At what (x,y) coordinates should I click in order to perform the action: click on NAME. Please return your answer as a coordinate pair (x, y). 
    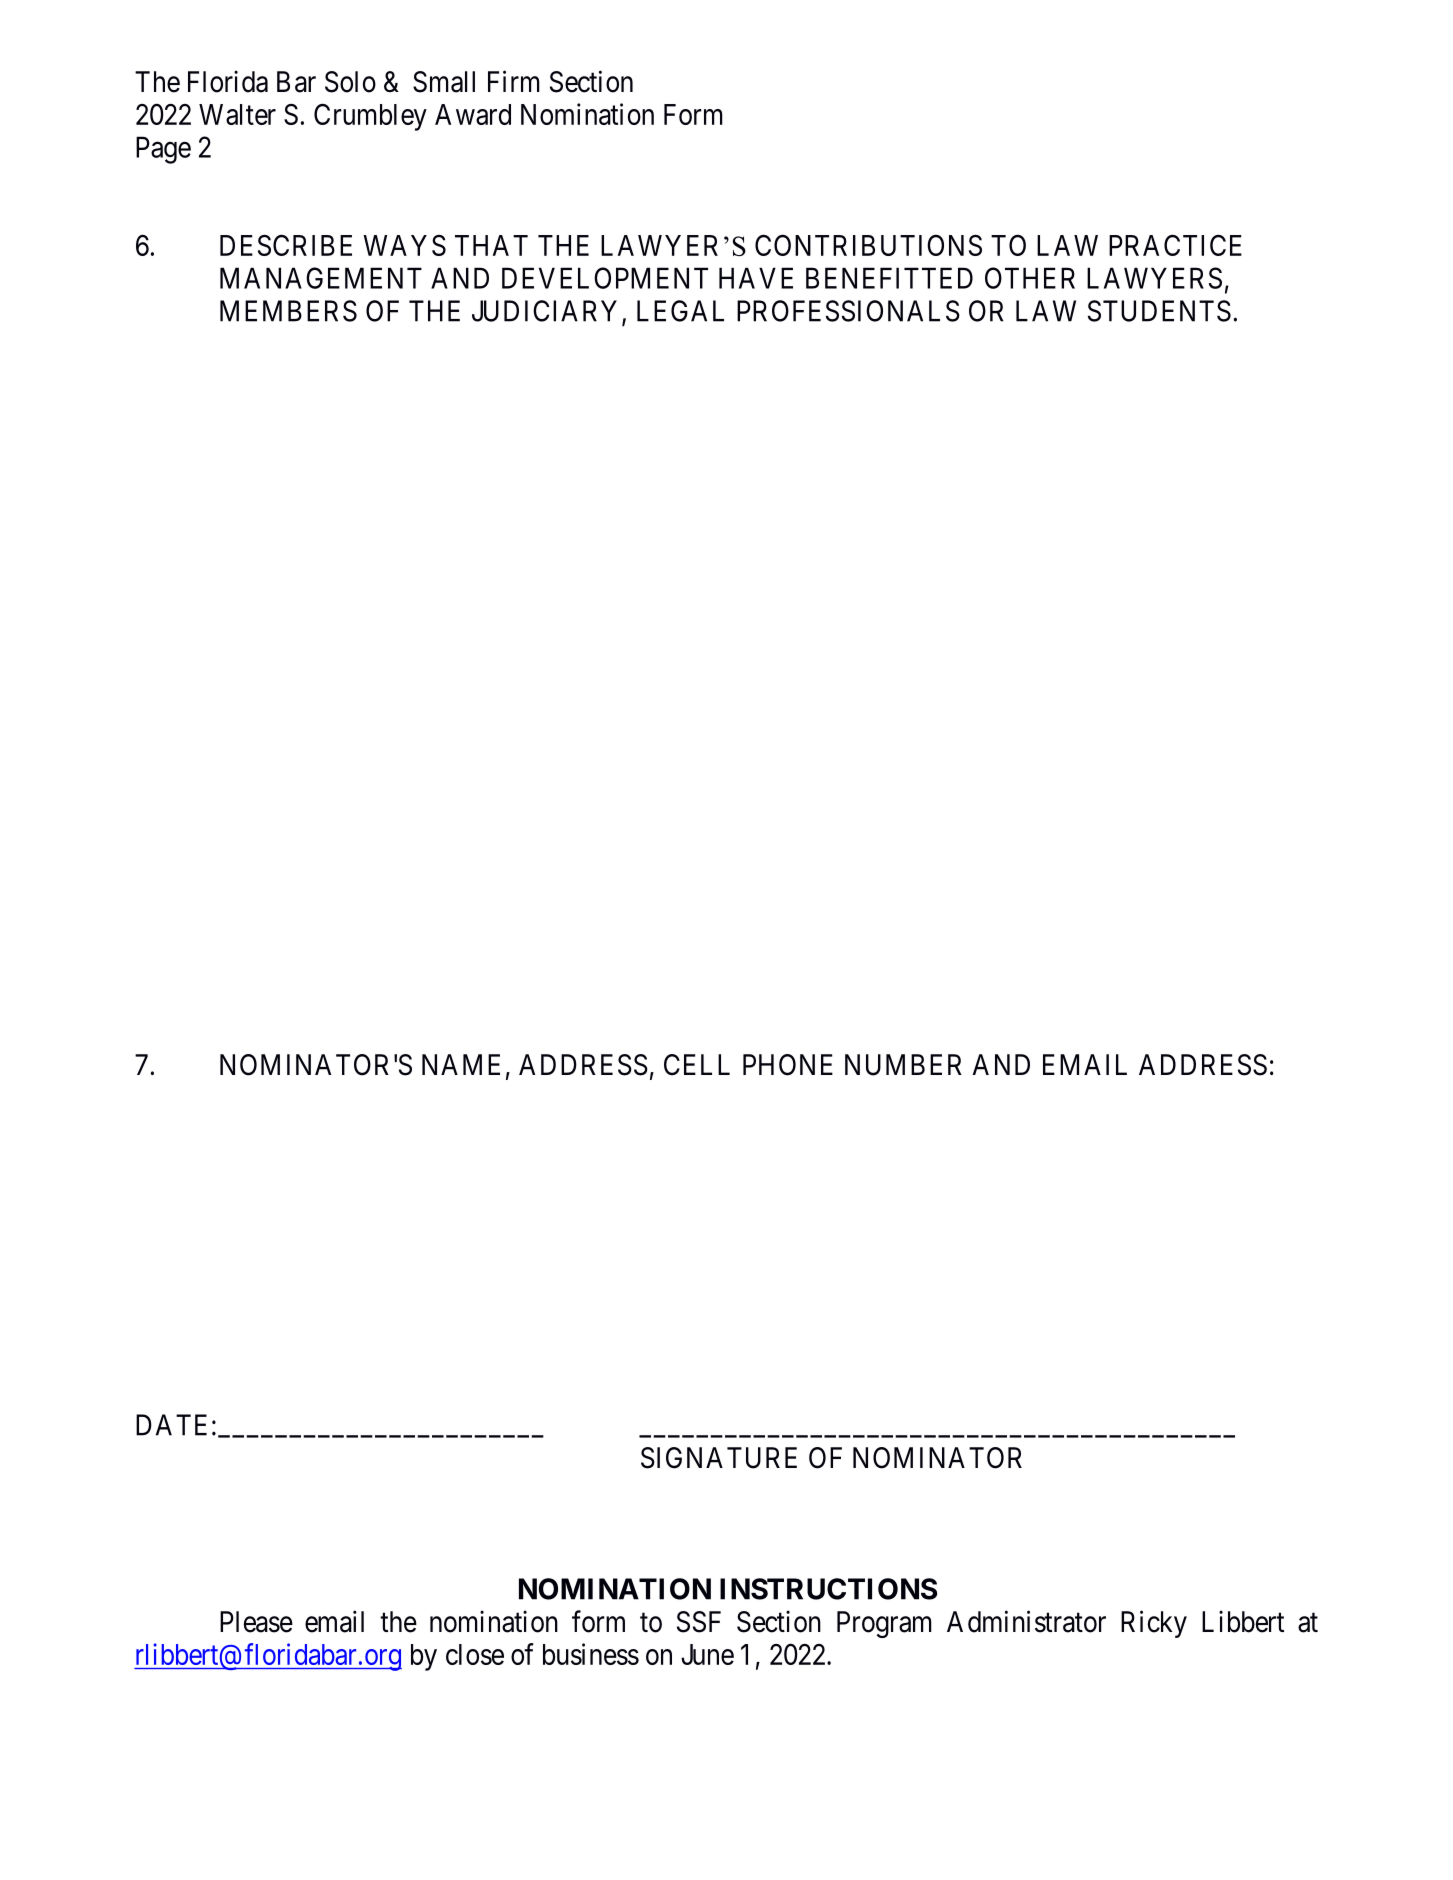
    Looking at the image, I should click on (461, 1064).
